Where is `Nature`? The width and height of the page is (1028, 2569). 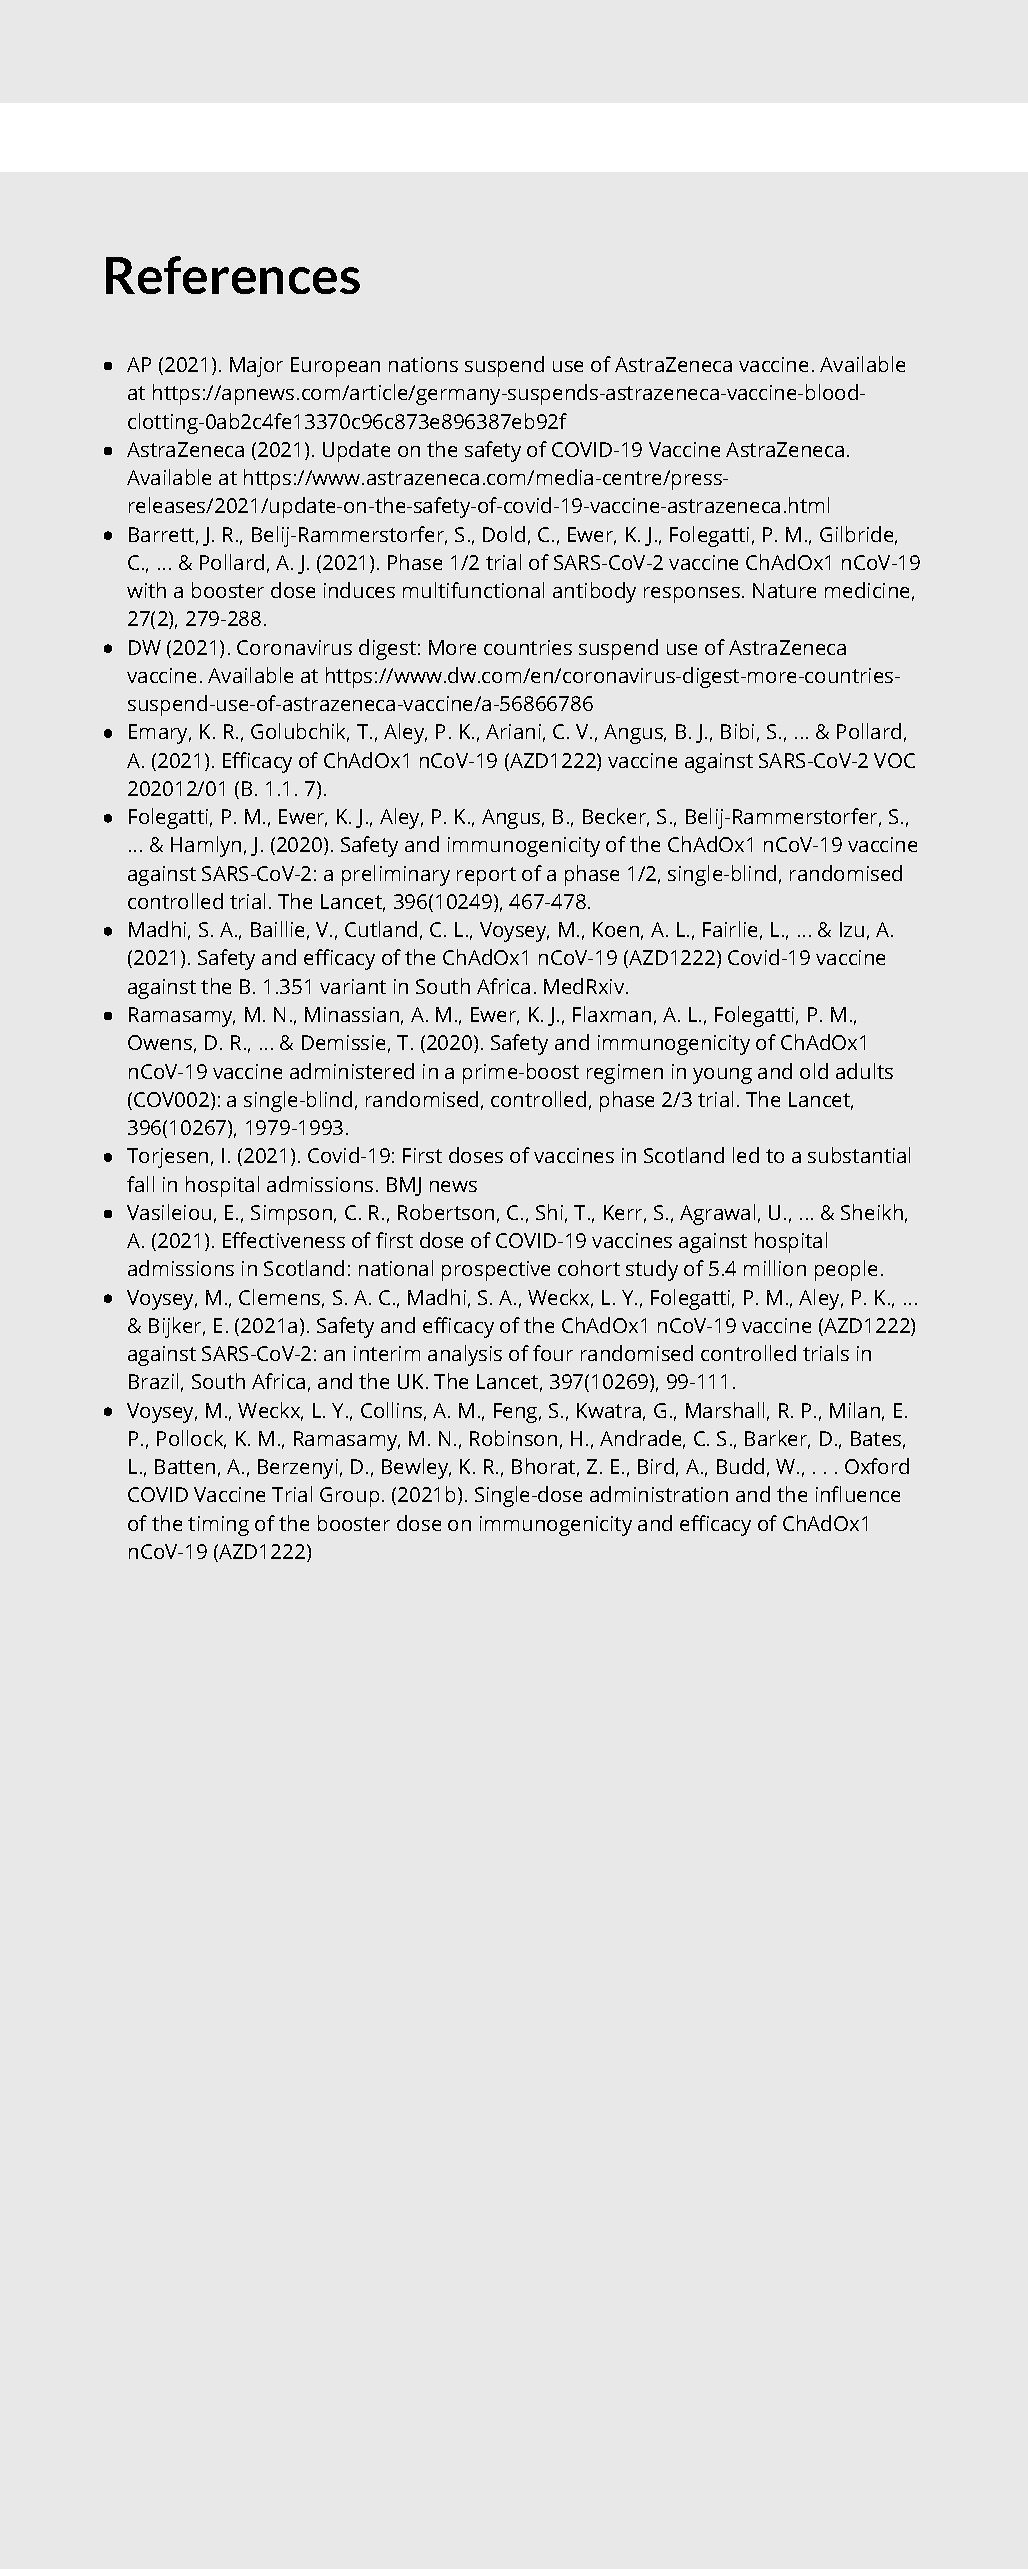 Nature is located at coordinates (784, 590).
